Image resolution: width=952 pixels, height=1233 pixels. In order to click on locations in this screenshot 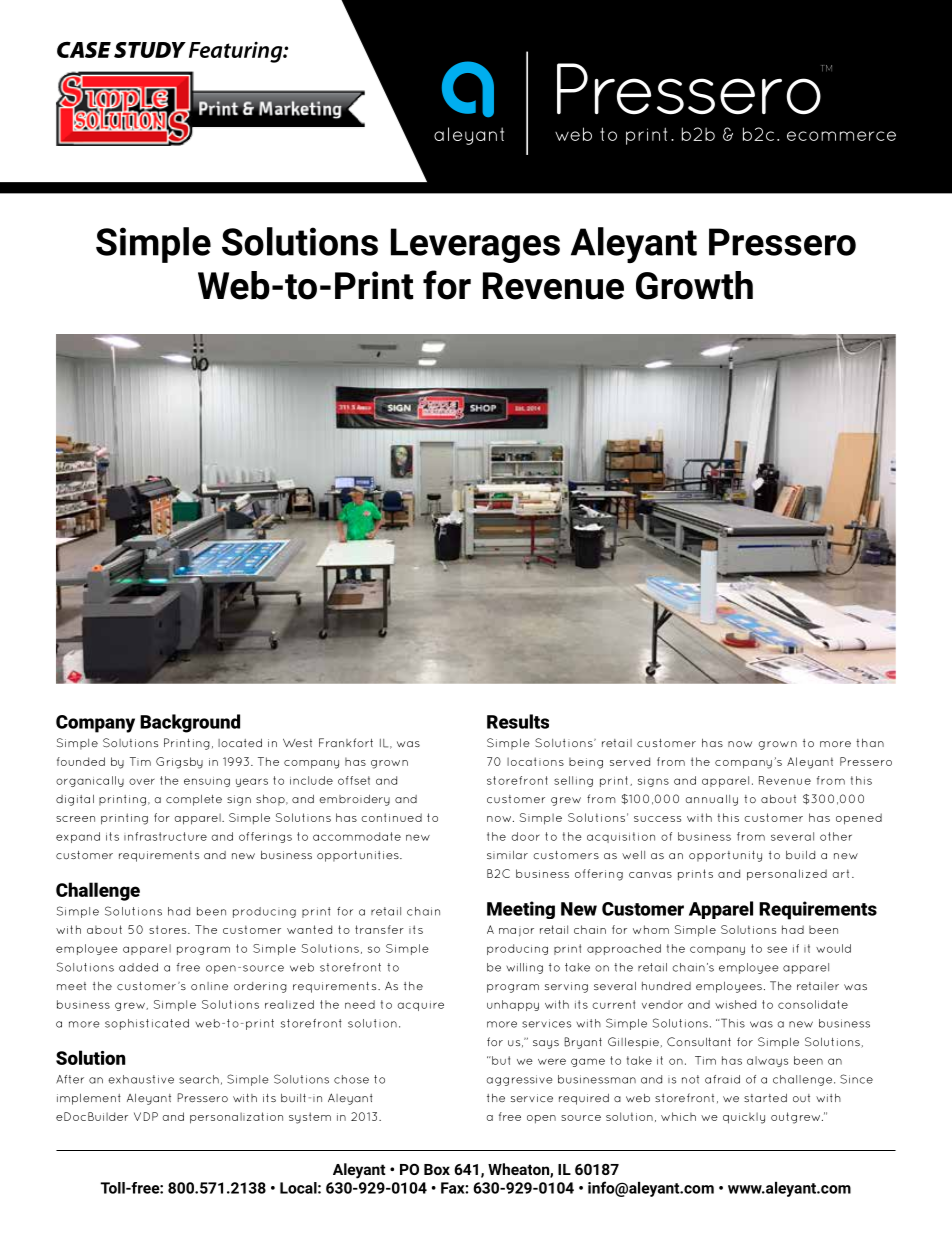, I will do `click(535, 761)`.
